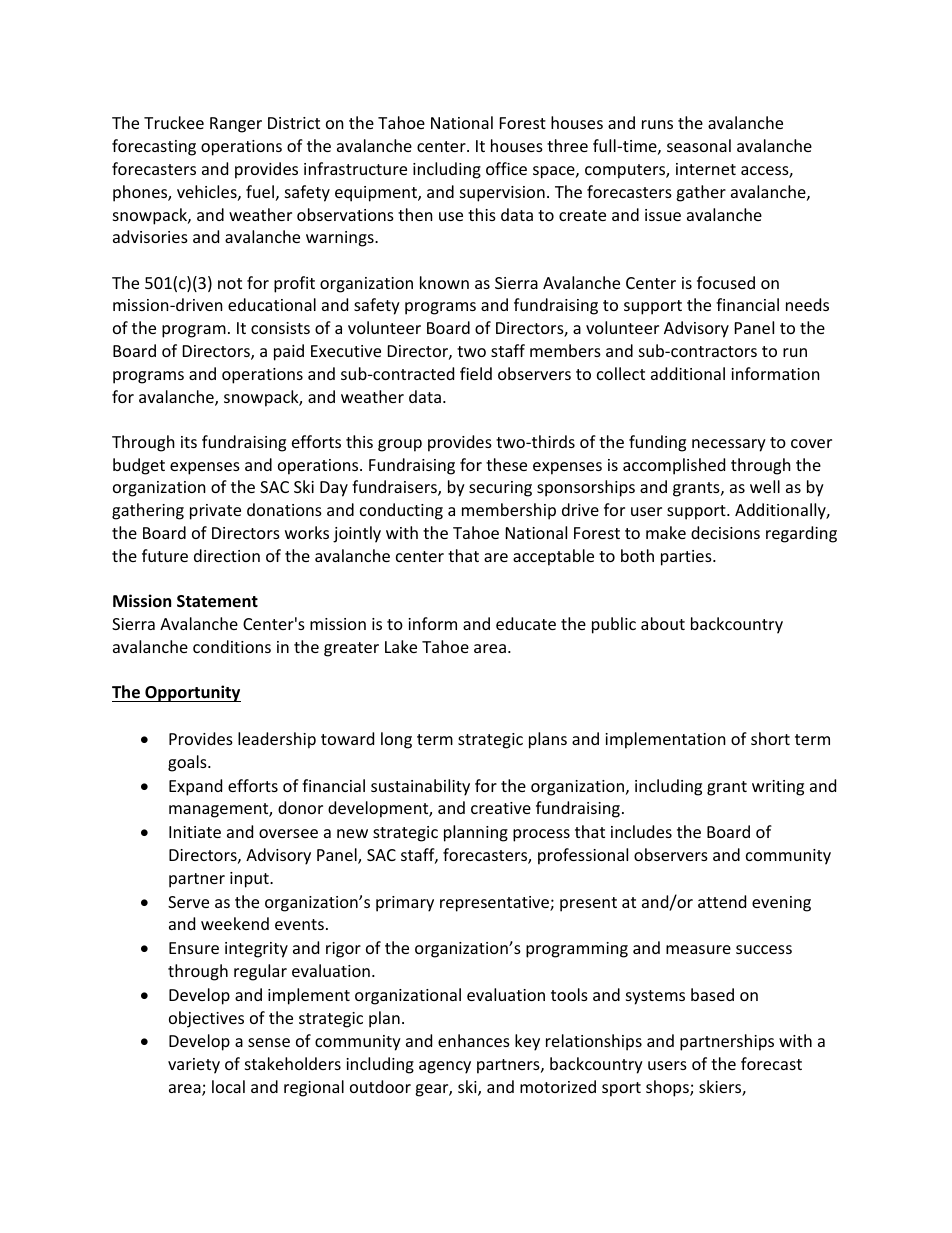 The height and width of the image is (1233, 952). What do you see at coordinates (699, 145) in the image?
I see `seasonal` at bounding box center [699, 145].
